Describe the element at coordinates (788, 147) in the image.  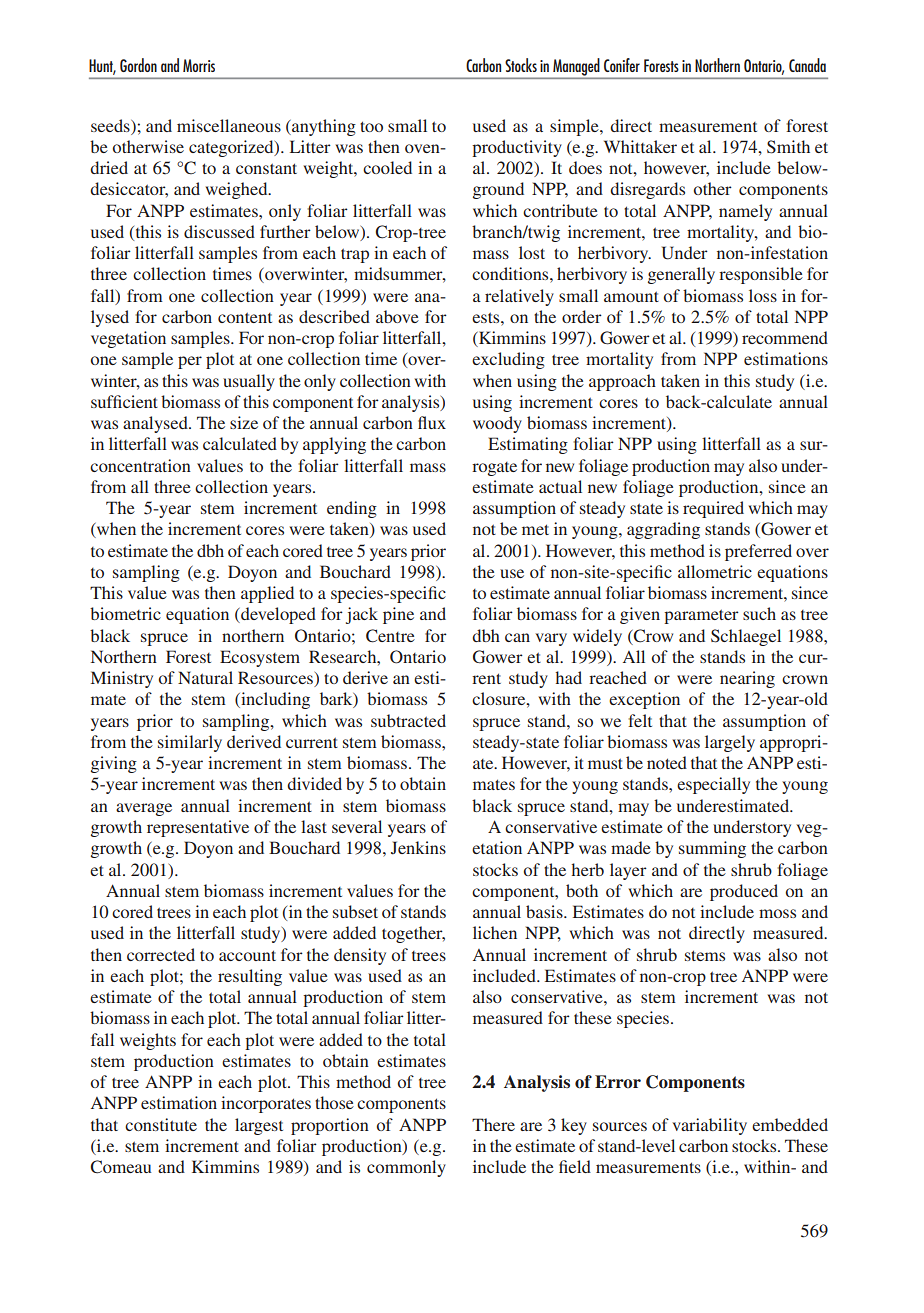
I see `Smith` at that location.
